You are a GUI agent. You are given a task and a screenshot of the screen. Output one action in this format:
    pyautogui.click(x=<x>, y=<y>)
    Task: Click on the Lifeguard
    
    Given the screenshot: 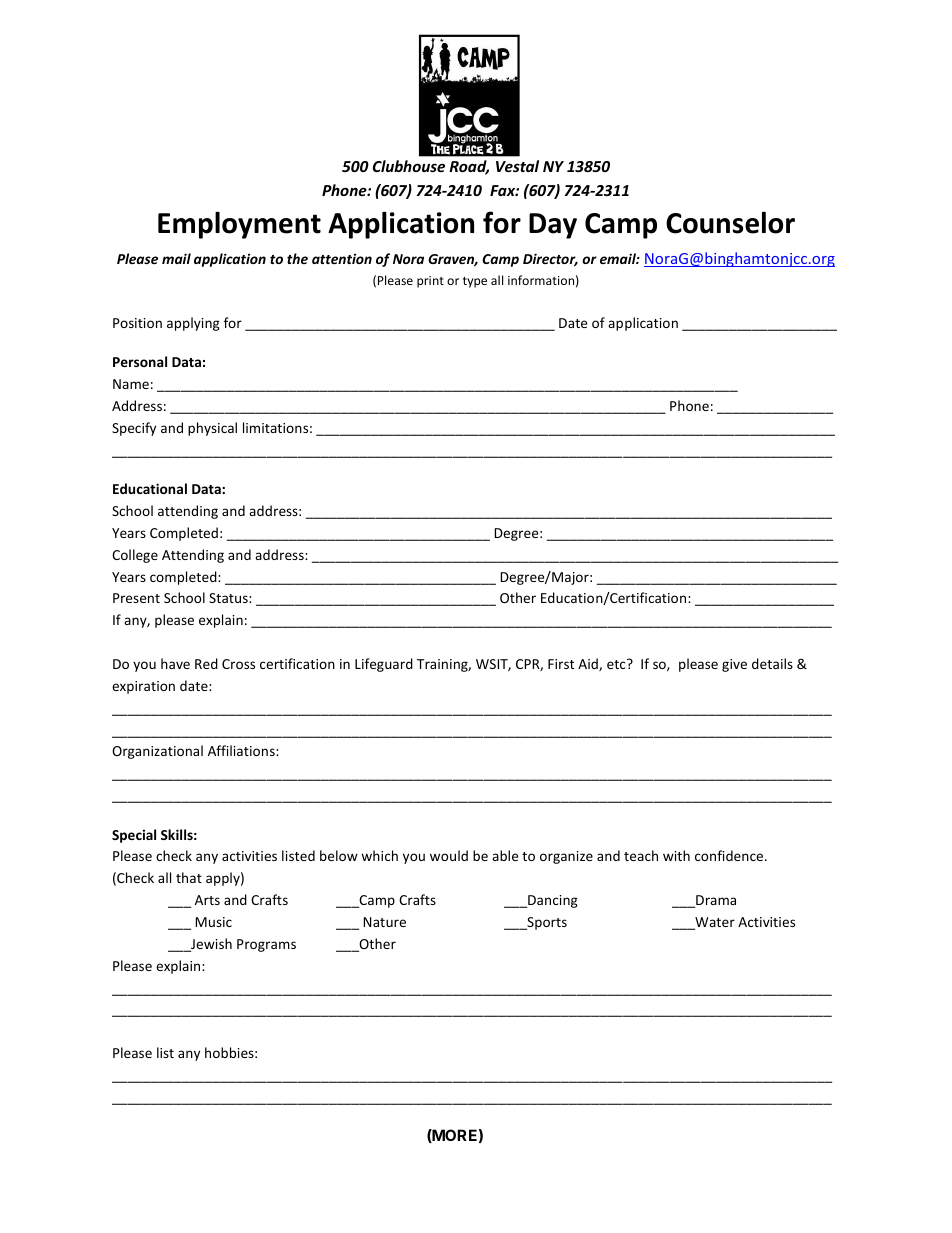 What is the action you would take?
    pyautogui.click(x=384, y=665)
